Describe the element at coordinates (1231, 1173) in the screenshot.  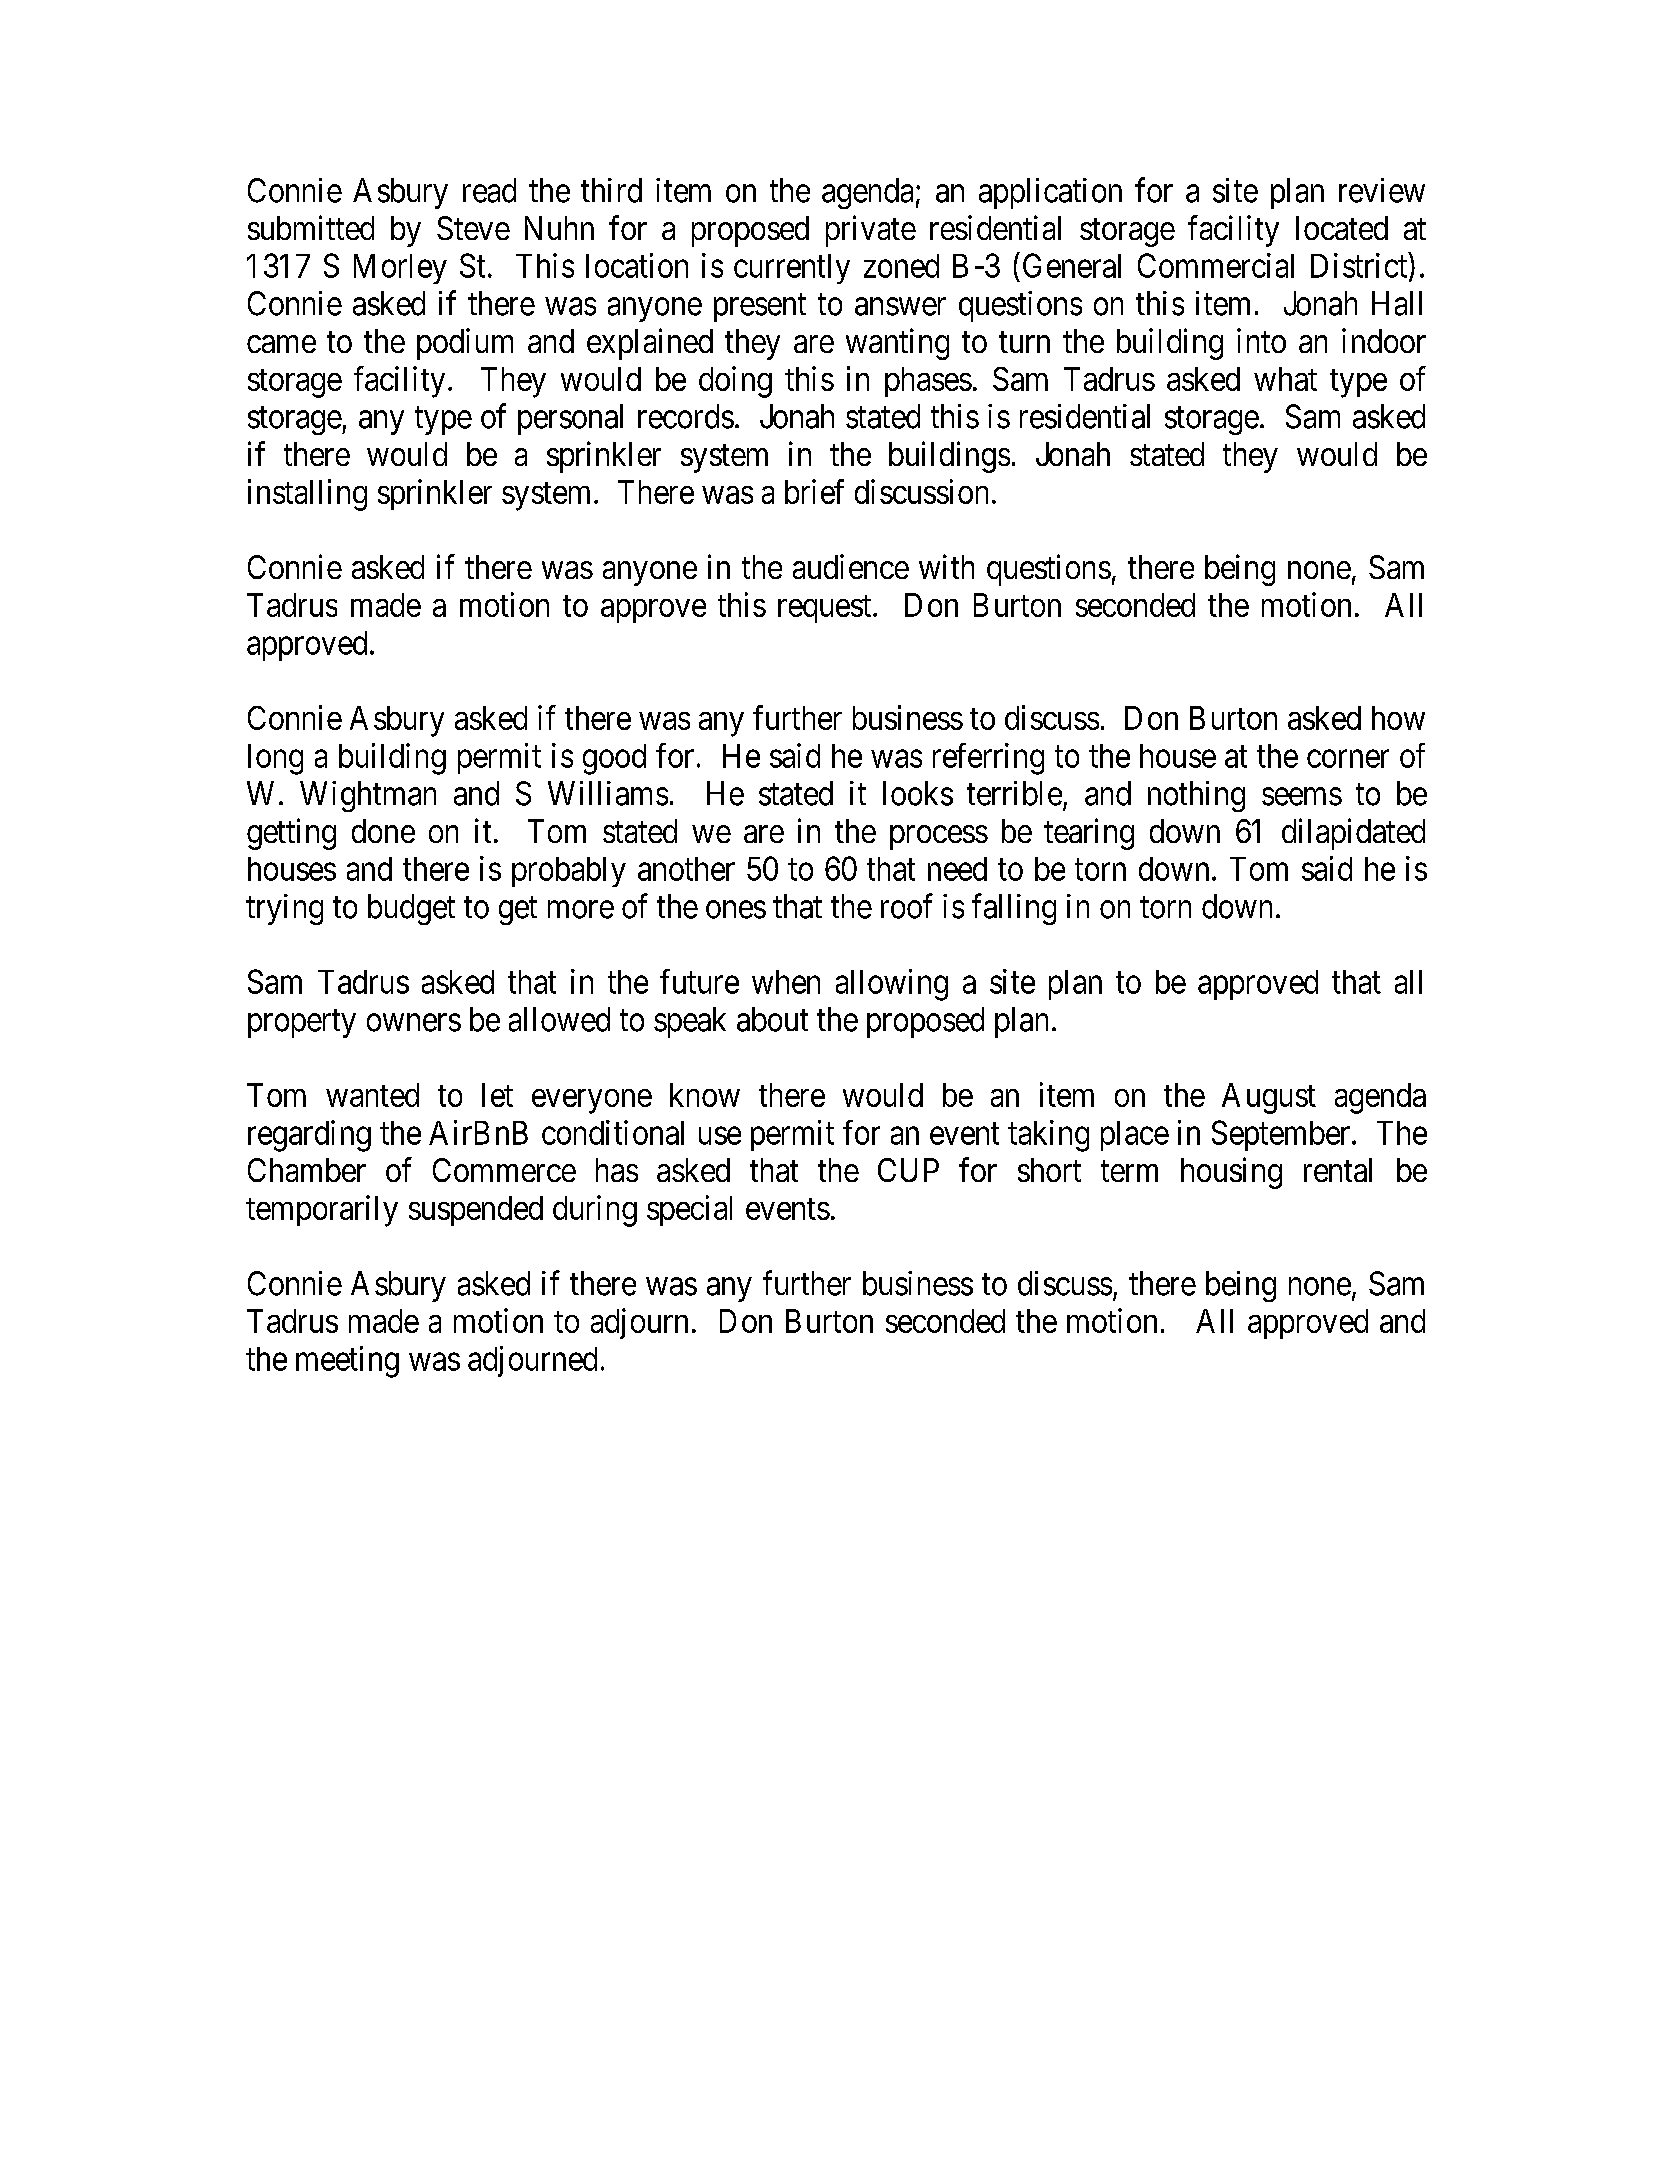
I see `housing` at that location.
